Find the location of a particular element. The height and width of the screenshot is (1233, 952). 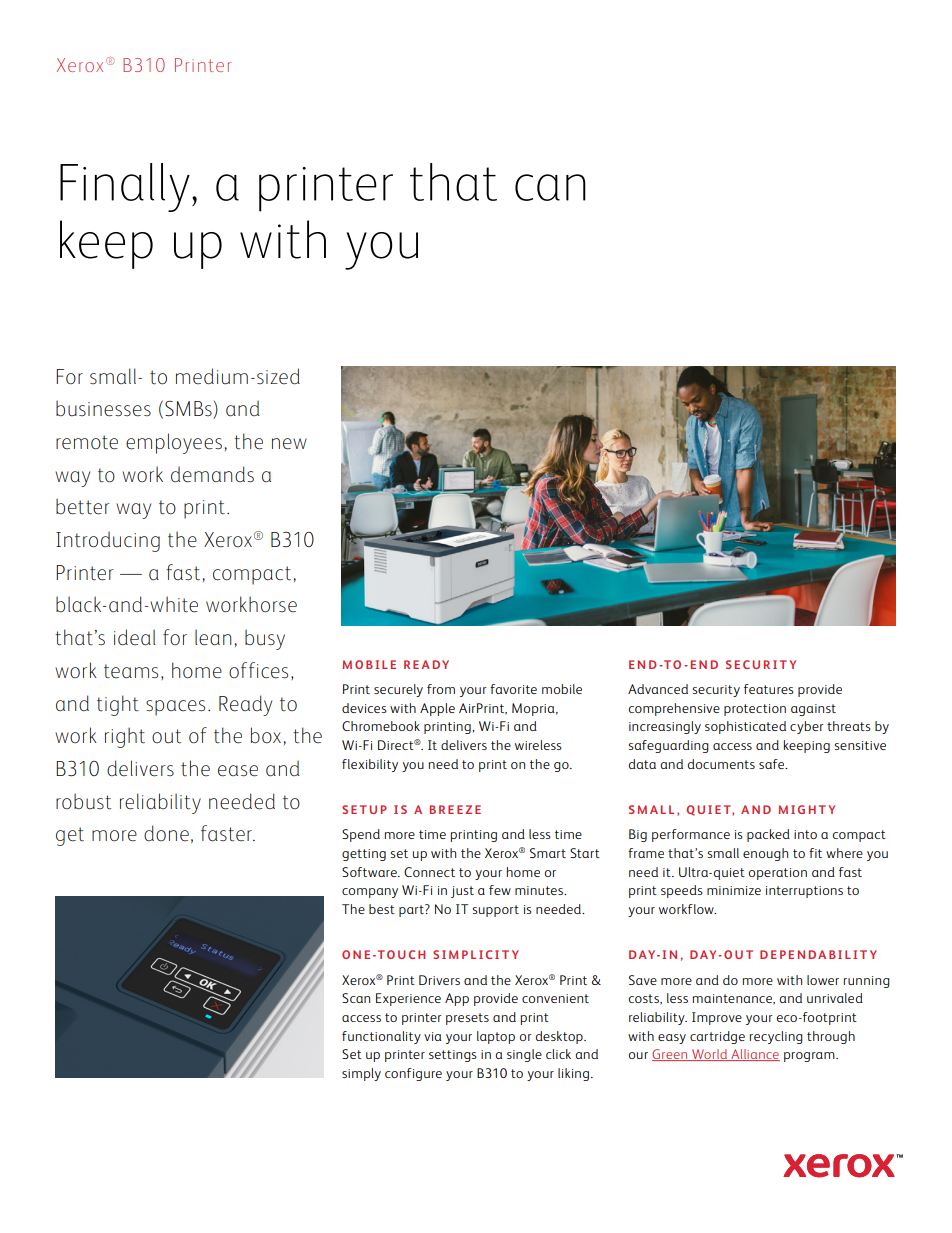

new is located at coordinates (289, 444).
